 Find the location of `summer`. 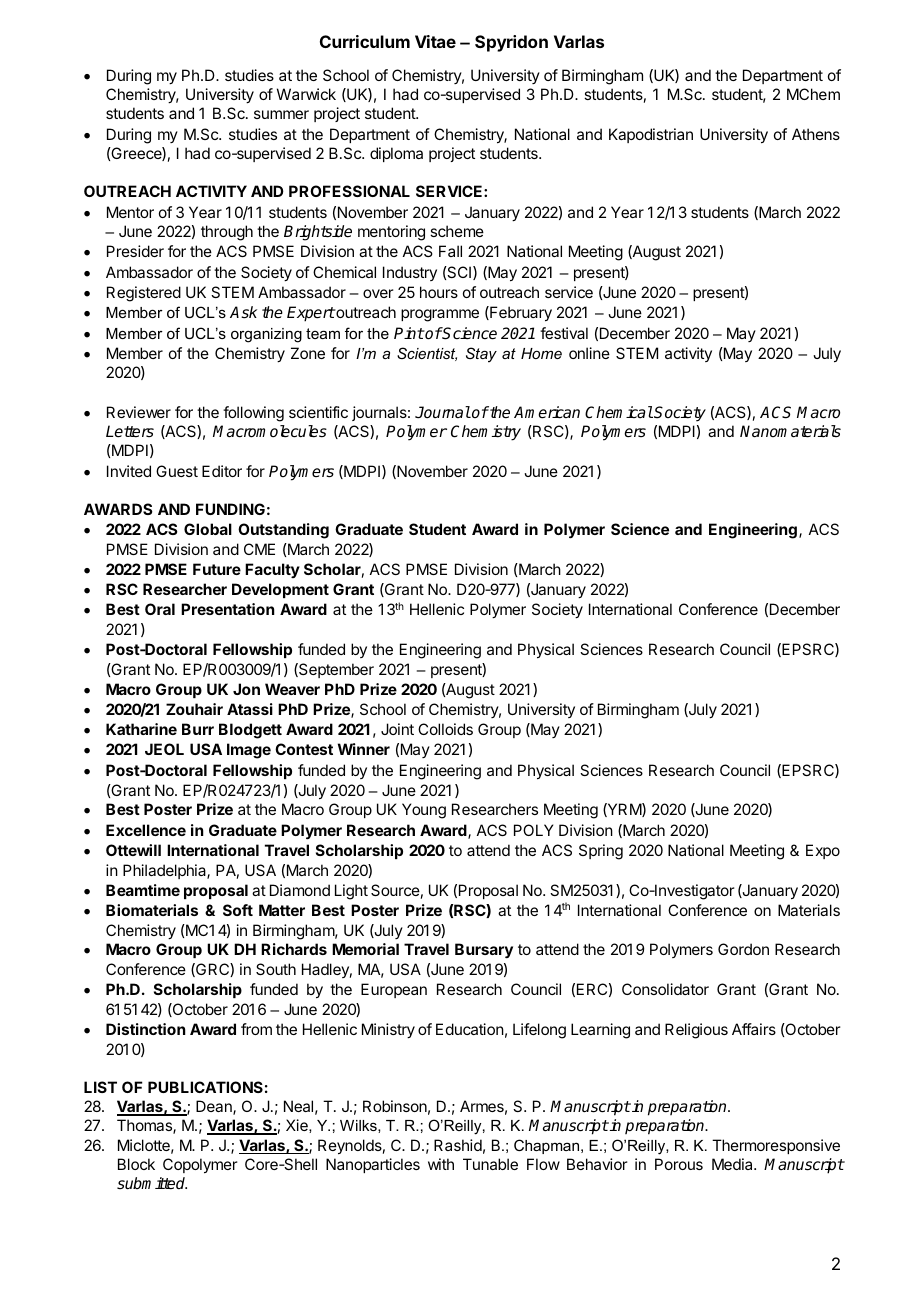

summer is located at coordinates (281, 114).
